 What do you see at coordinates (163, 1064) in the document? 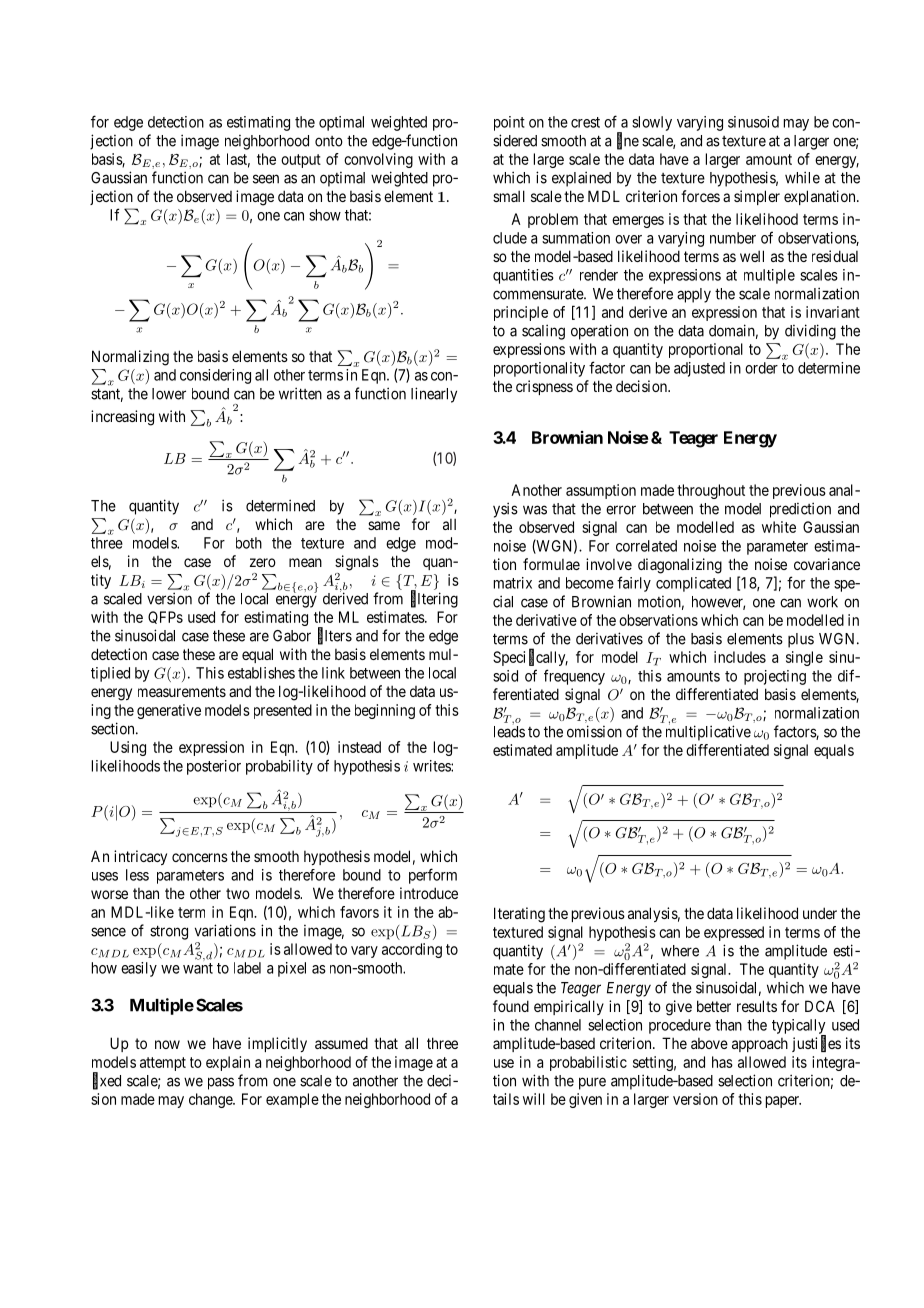
I see `attempt` at bounding box center [163, 1064].
